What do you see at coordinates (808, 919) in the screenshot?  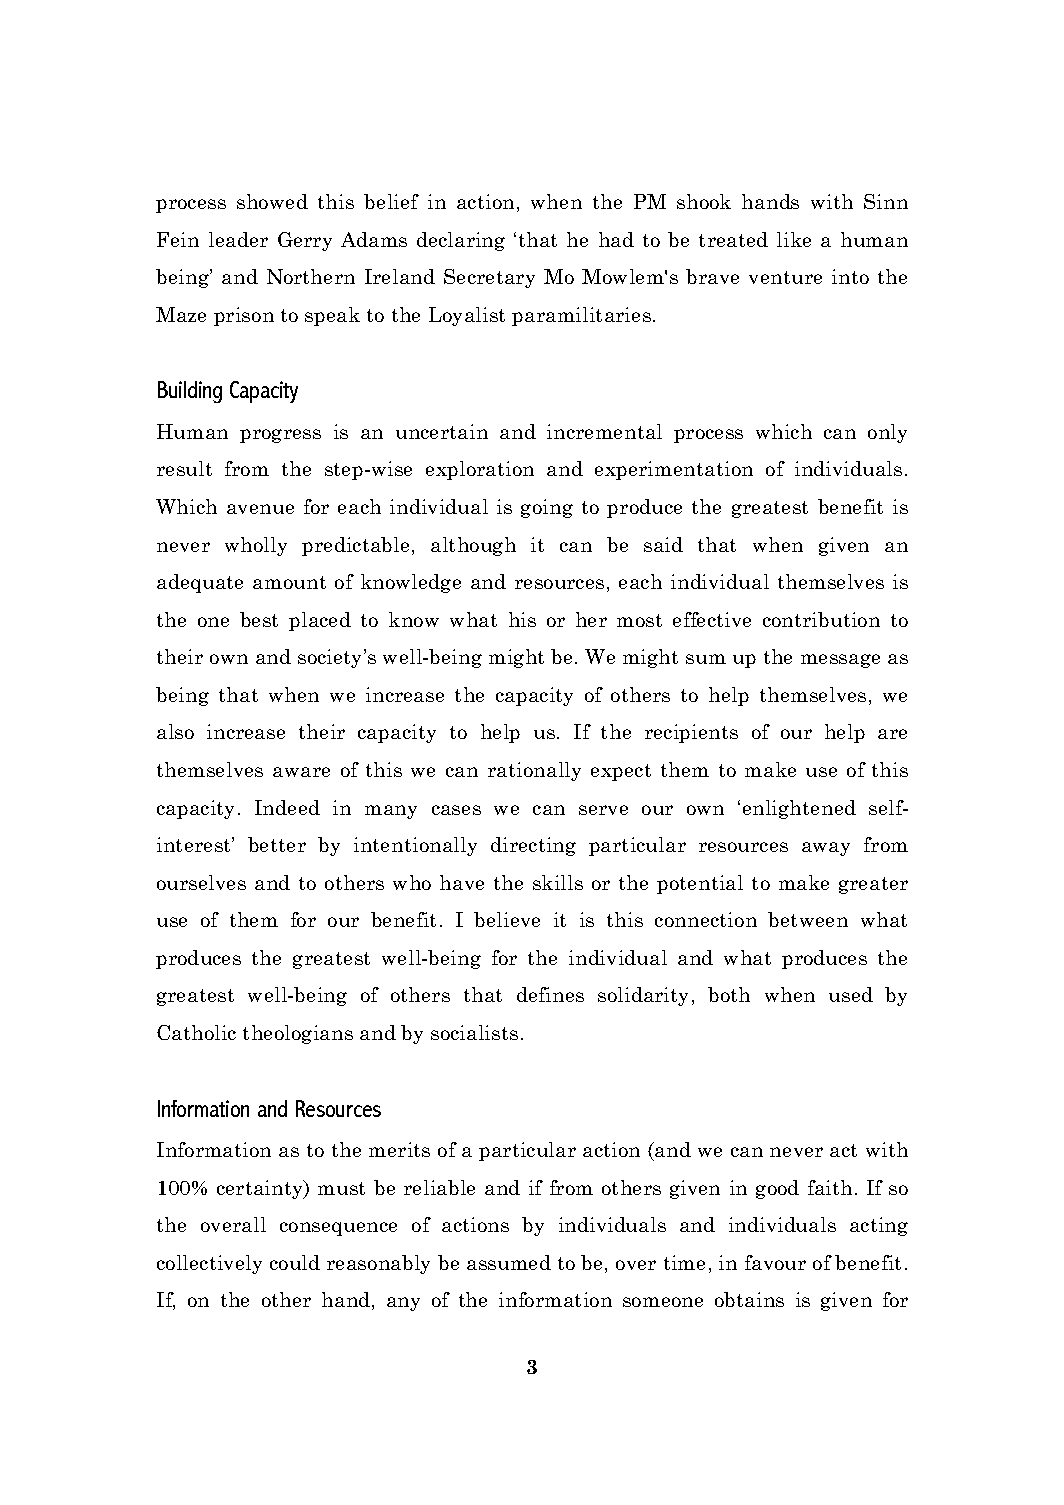 I see `between` at bounding box center [808, 919].
